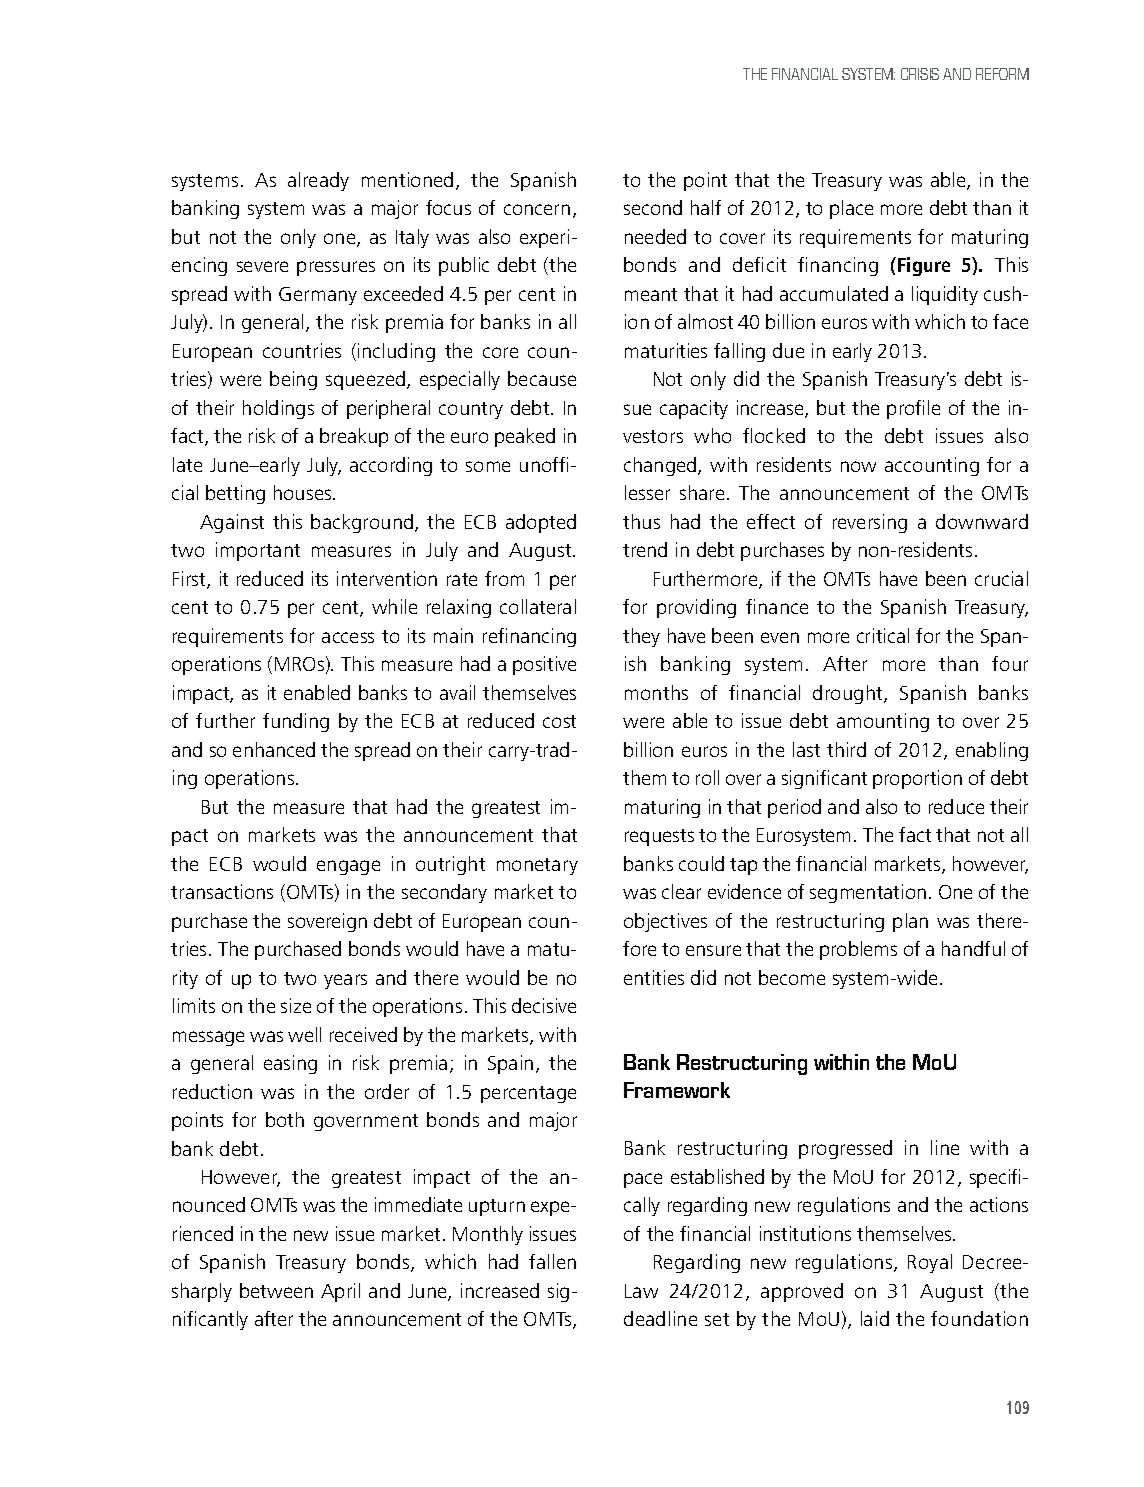 This screenshot has width=1144, height=1487. What do you see at coordinates (296, 722) in the screenshot?
I see `funding` at bounding box center [296, 722].
